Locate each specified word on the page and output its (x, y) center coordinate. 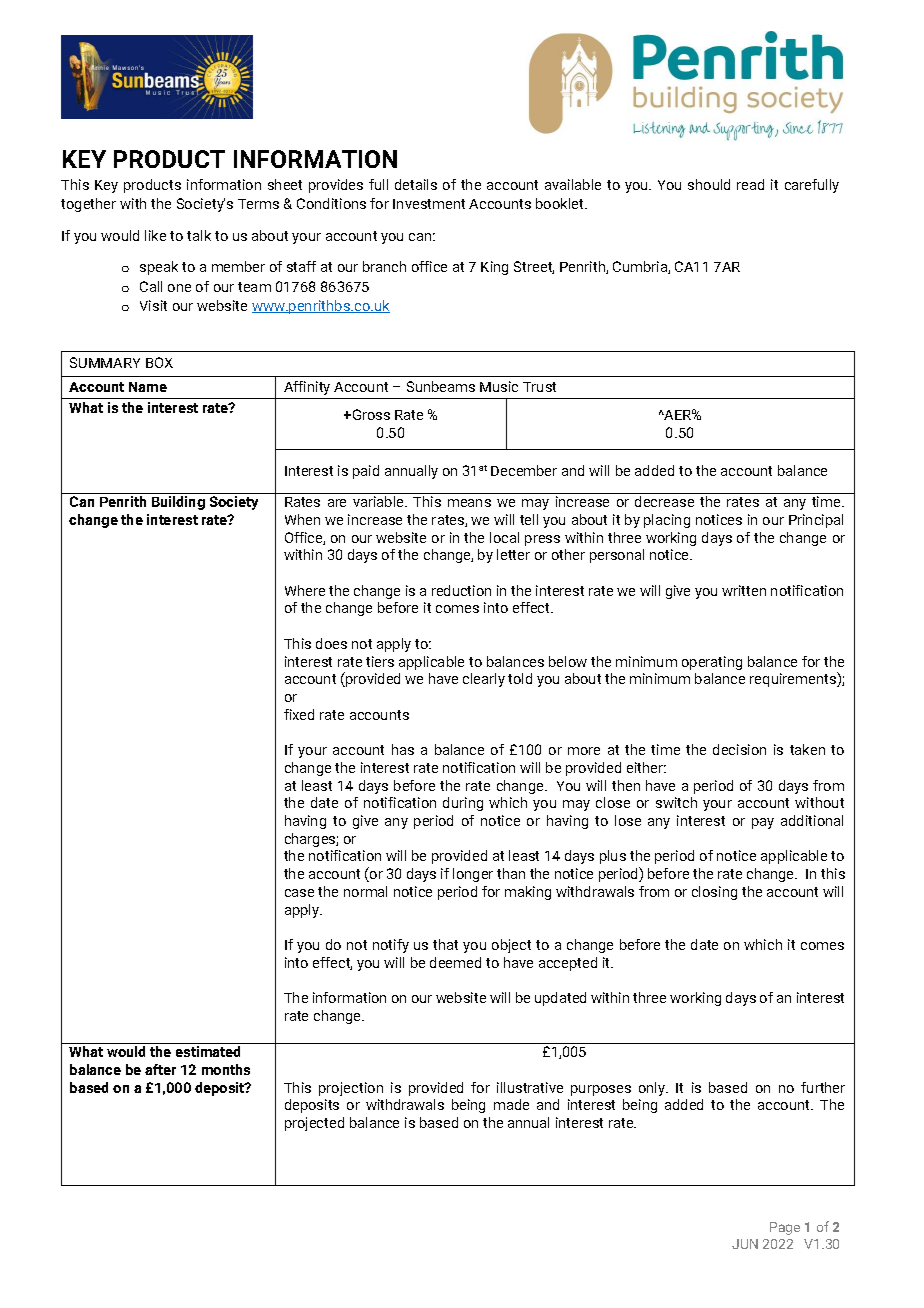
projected (314, 1124)
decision (739, 749)
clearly (484, 680)
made (511, 1104)
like (155, 235)
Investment (429, 204)
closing (714, 893)
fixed (299, 714)
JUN (745, 1244)
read (750, 184)
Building (178, 503)
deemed (455, 962)
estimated (208, 1051)
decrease (664, 501)
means (469, 503)
